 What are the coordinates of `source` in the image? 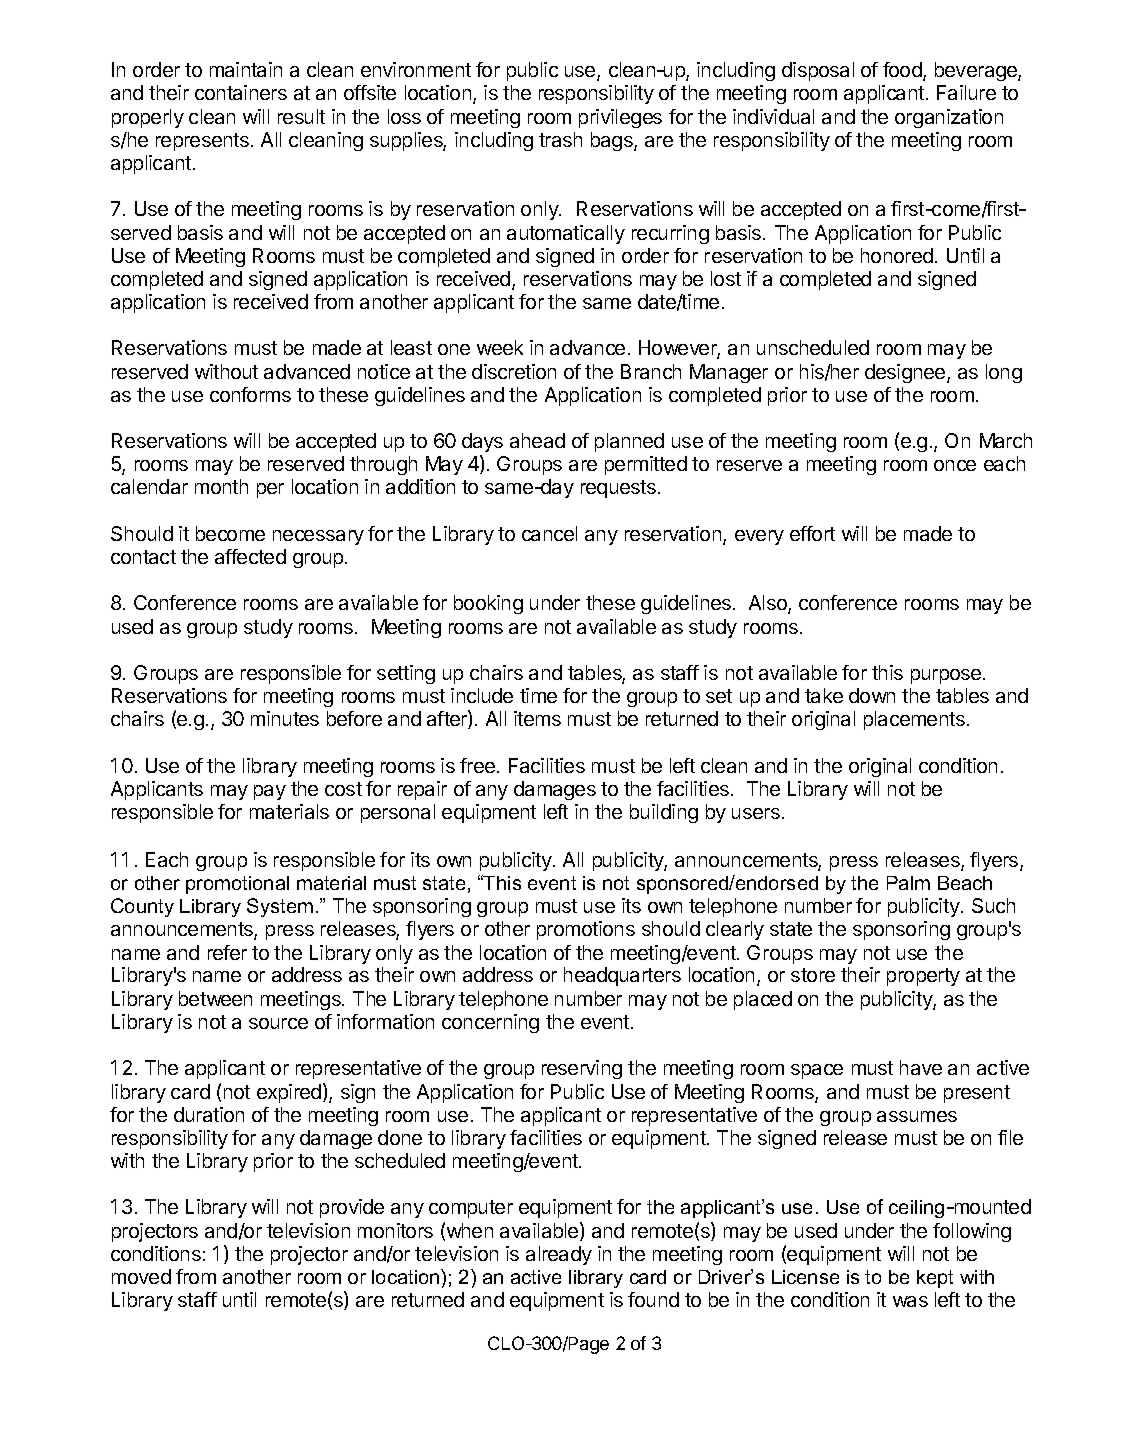 It's located at (278, 1023).
